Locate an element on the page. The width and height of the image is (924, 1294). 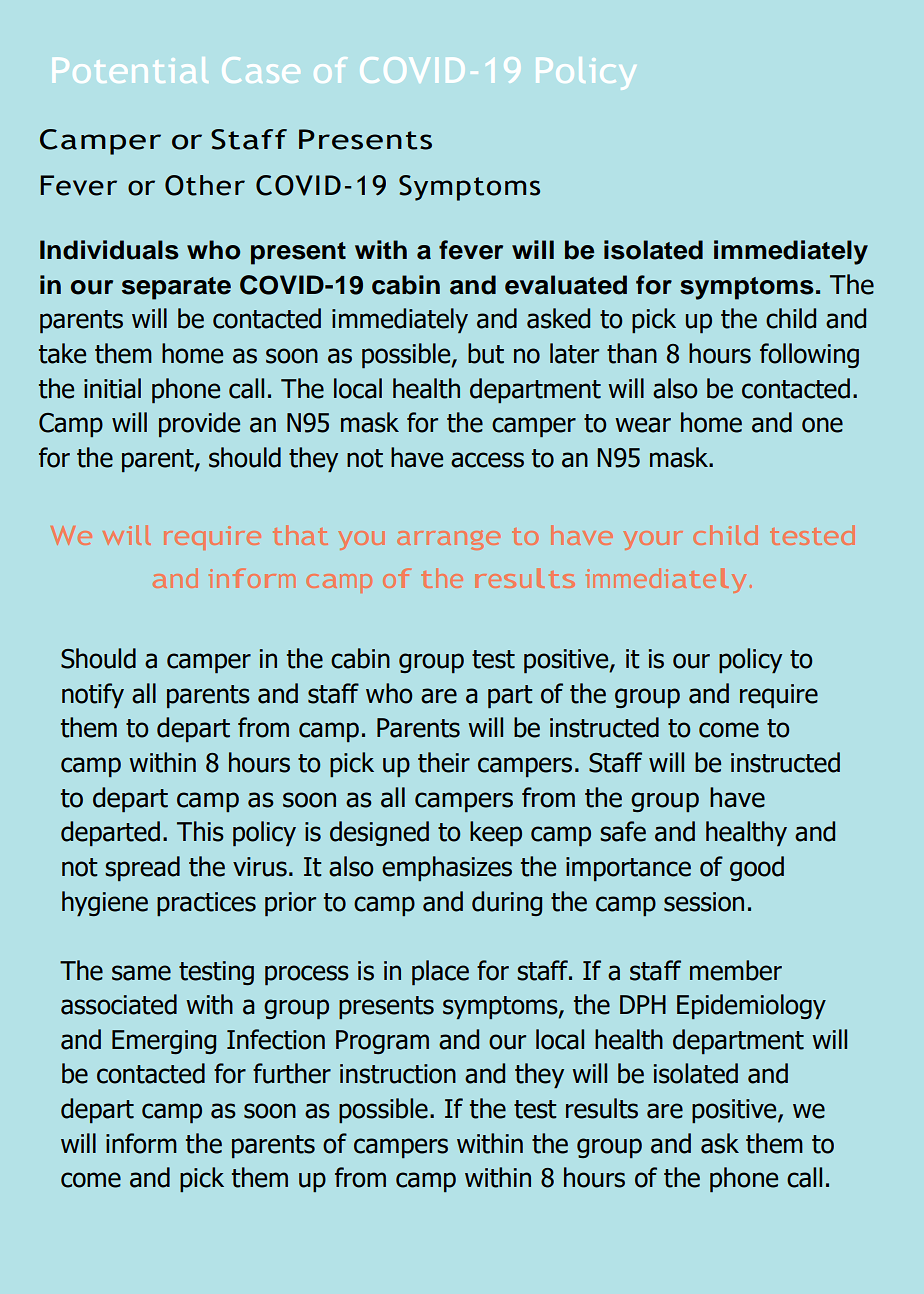
your is located at coordinates (653, 540).
